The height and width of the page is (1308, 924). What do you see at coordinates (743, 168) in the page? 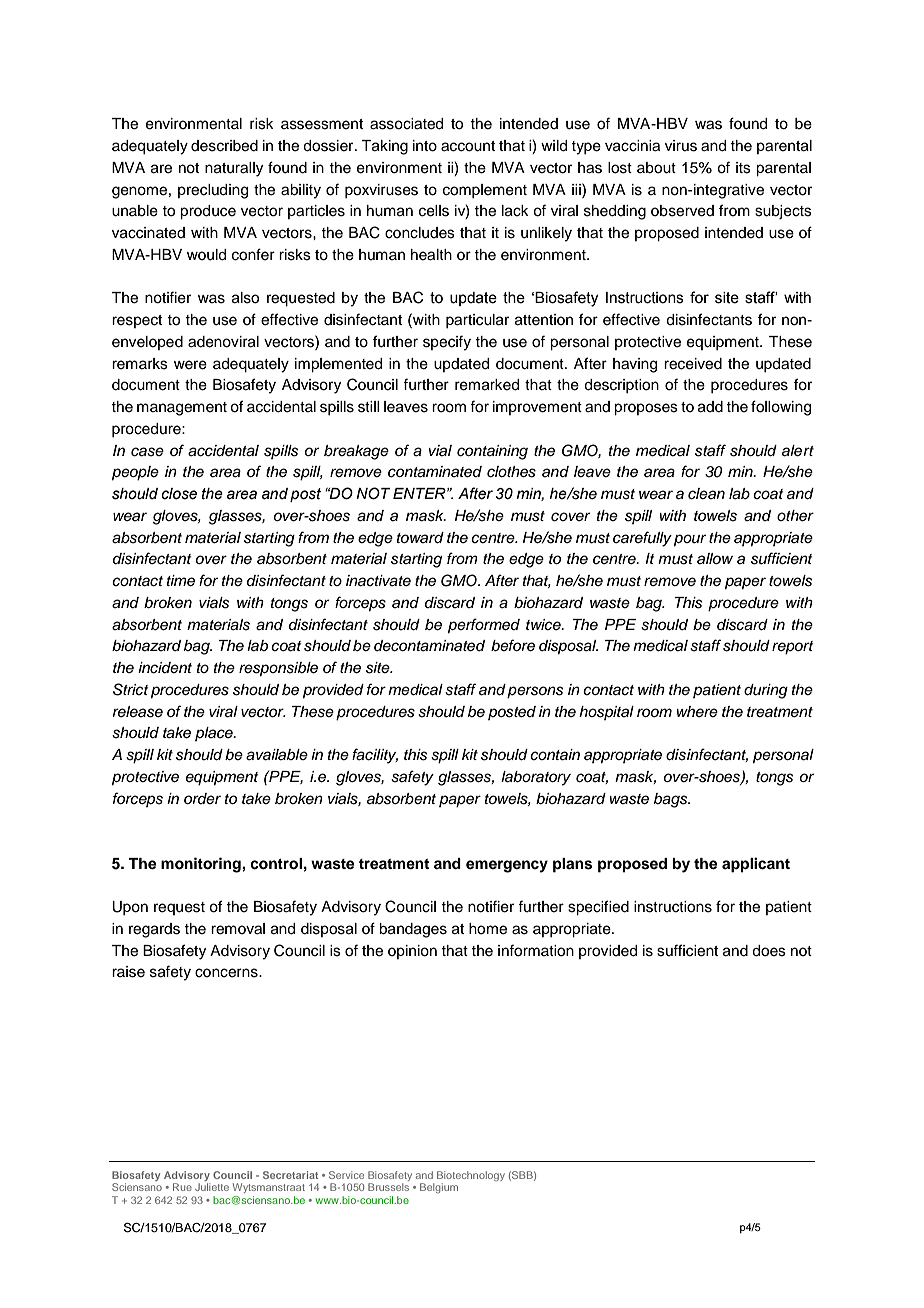
I see `its` at bounding box center [743, 168].
